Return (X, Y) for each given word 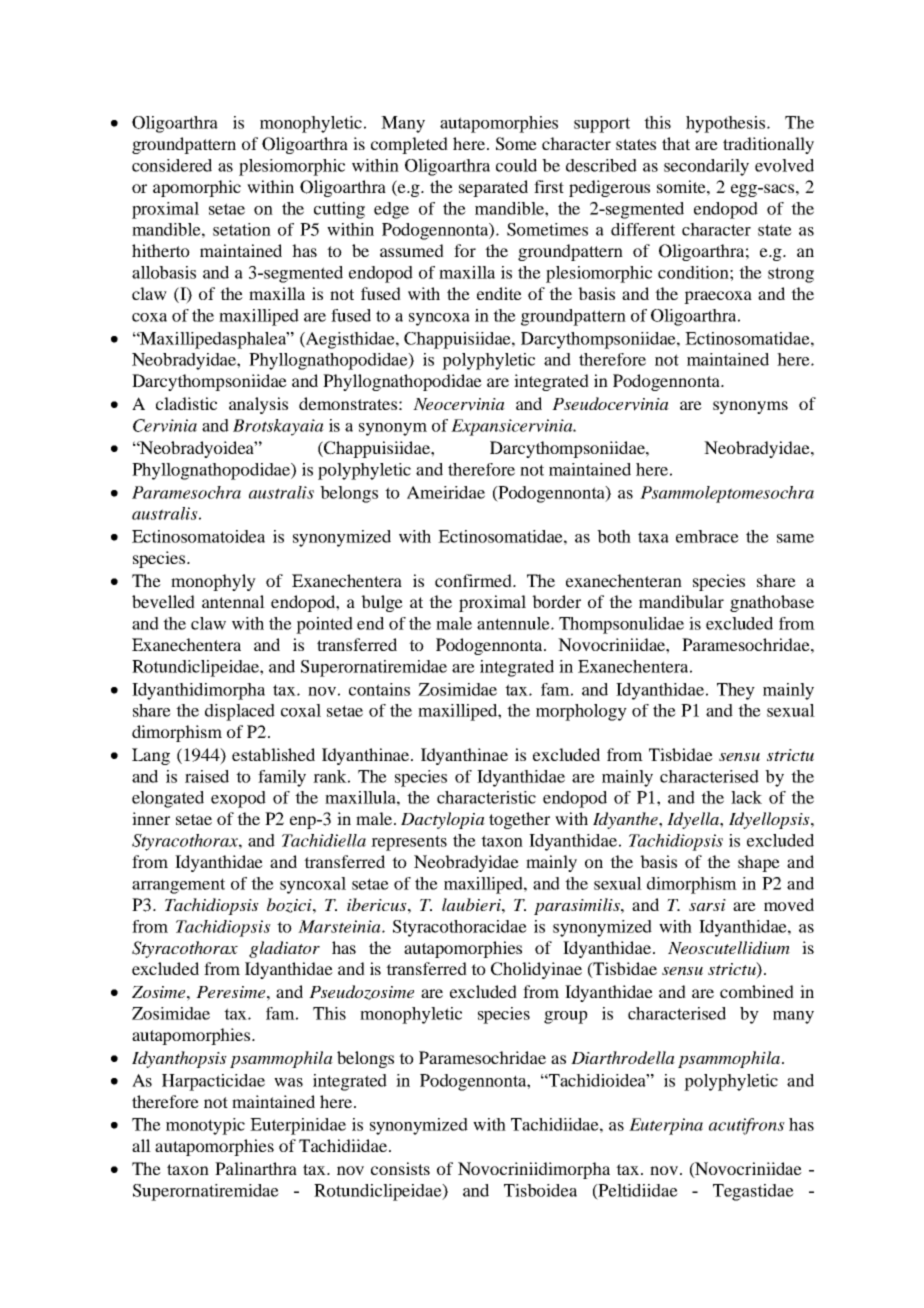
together (519, 820)
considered (172, 165)
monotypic (205, 1126)
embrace (707, 536)
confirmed (474, 580)
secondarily (706, 167)
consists (400, 1168)
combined (757, 991)
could (516, 165)
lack (746, 797)
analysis (258, 405)
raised (207, 776)
